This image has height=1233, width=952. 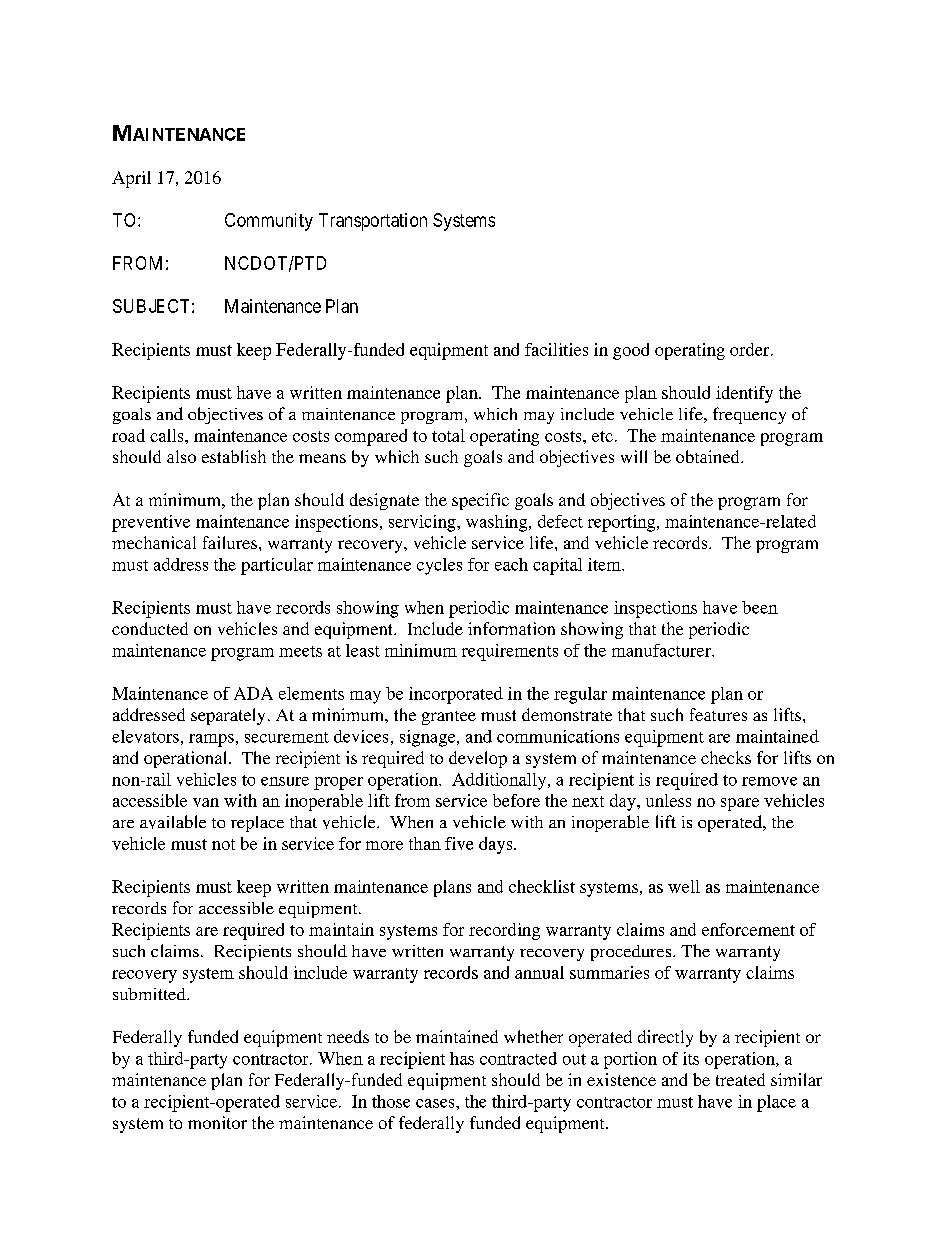 What do you see at coordinates (459, 843) in the image?
I see `five` at bounding box center [459, 843].
